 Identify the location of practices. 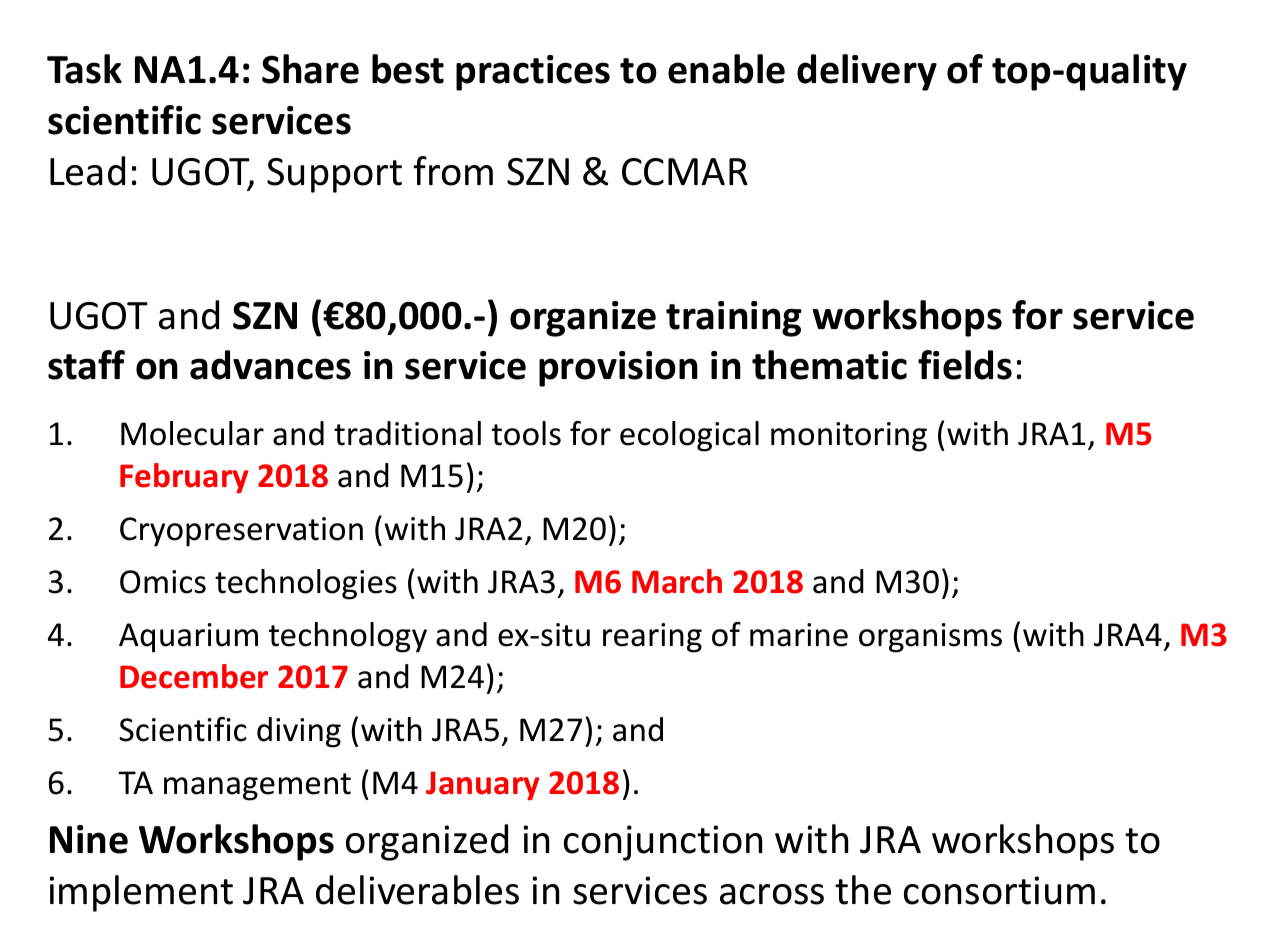
(533, 73).
